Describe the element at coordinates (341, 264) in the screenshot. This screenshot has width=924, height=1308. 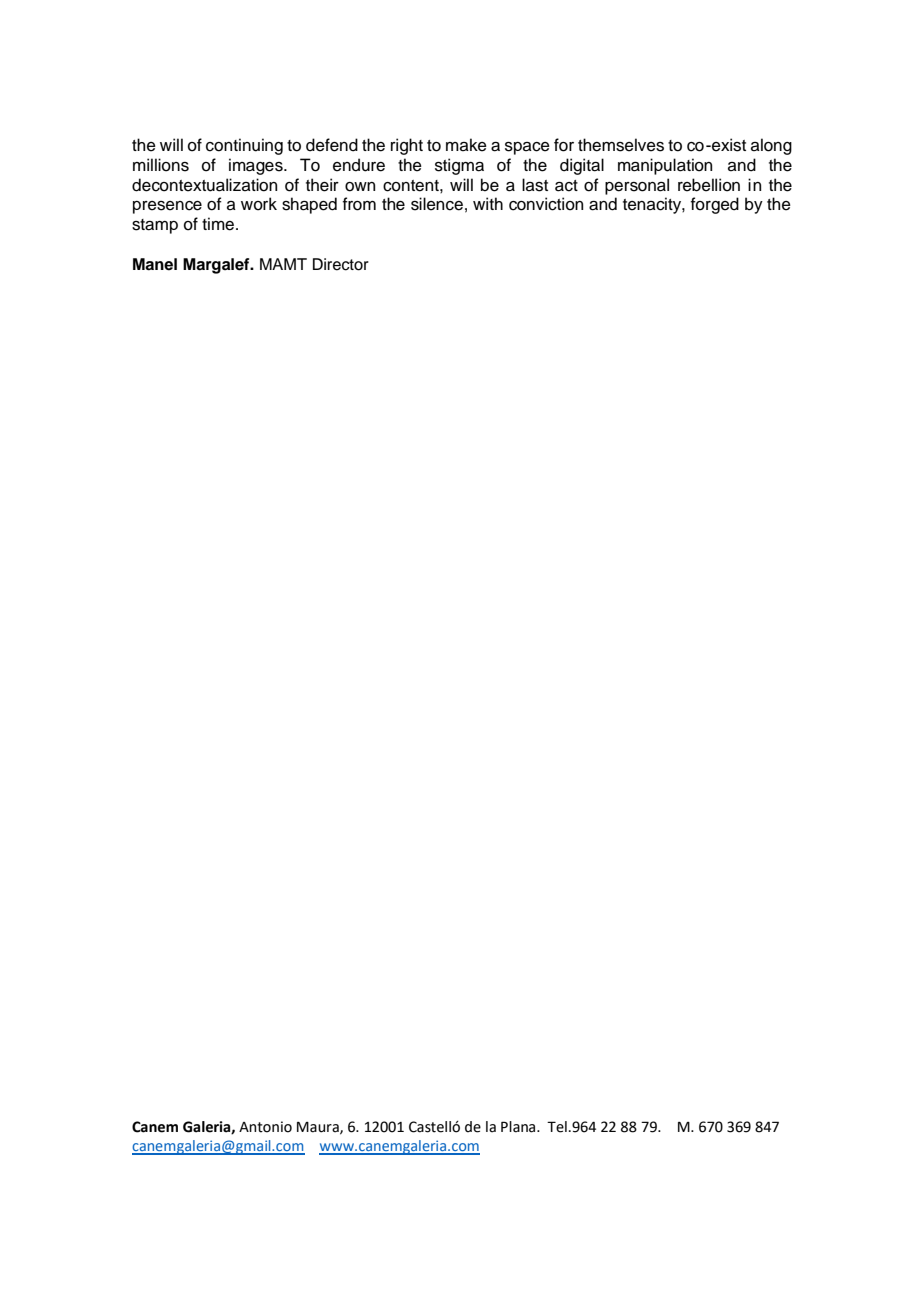
I see `Director` at that location.
